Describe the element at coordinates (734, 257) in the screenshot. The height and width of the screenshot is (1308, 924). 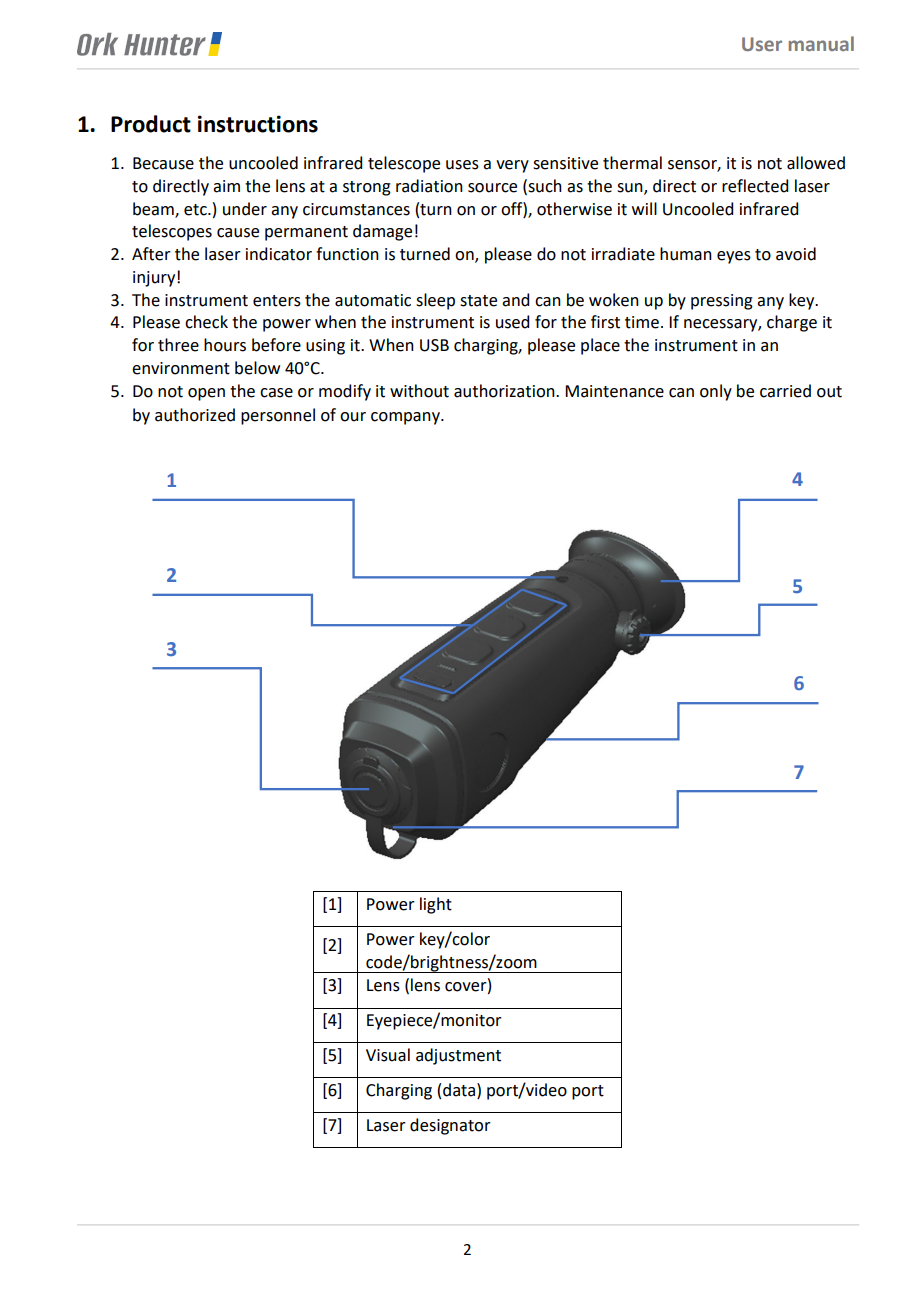
I see `eyes` at that location.
